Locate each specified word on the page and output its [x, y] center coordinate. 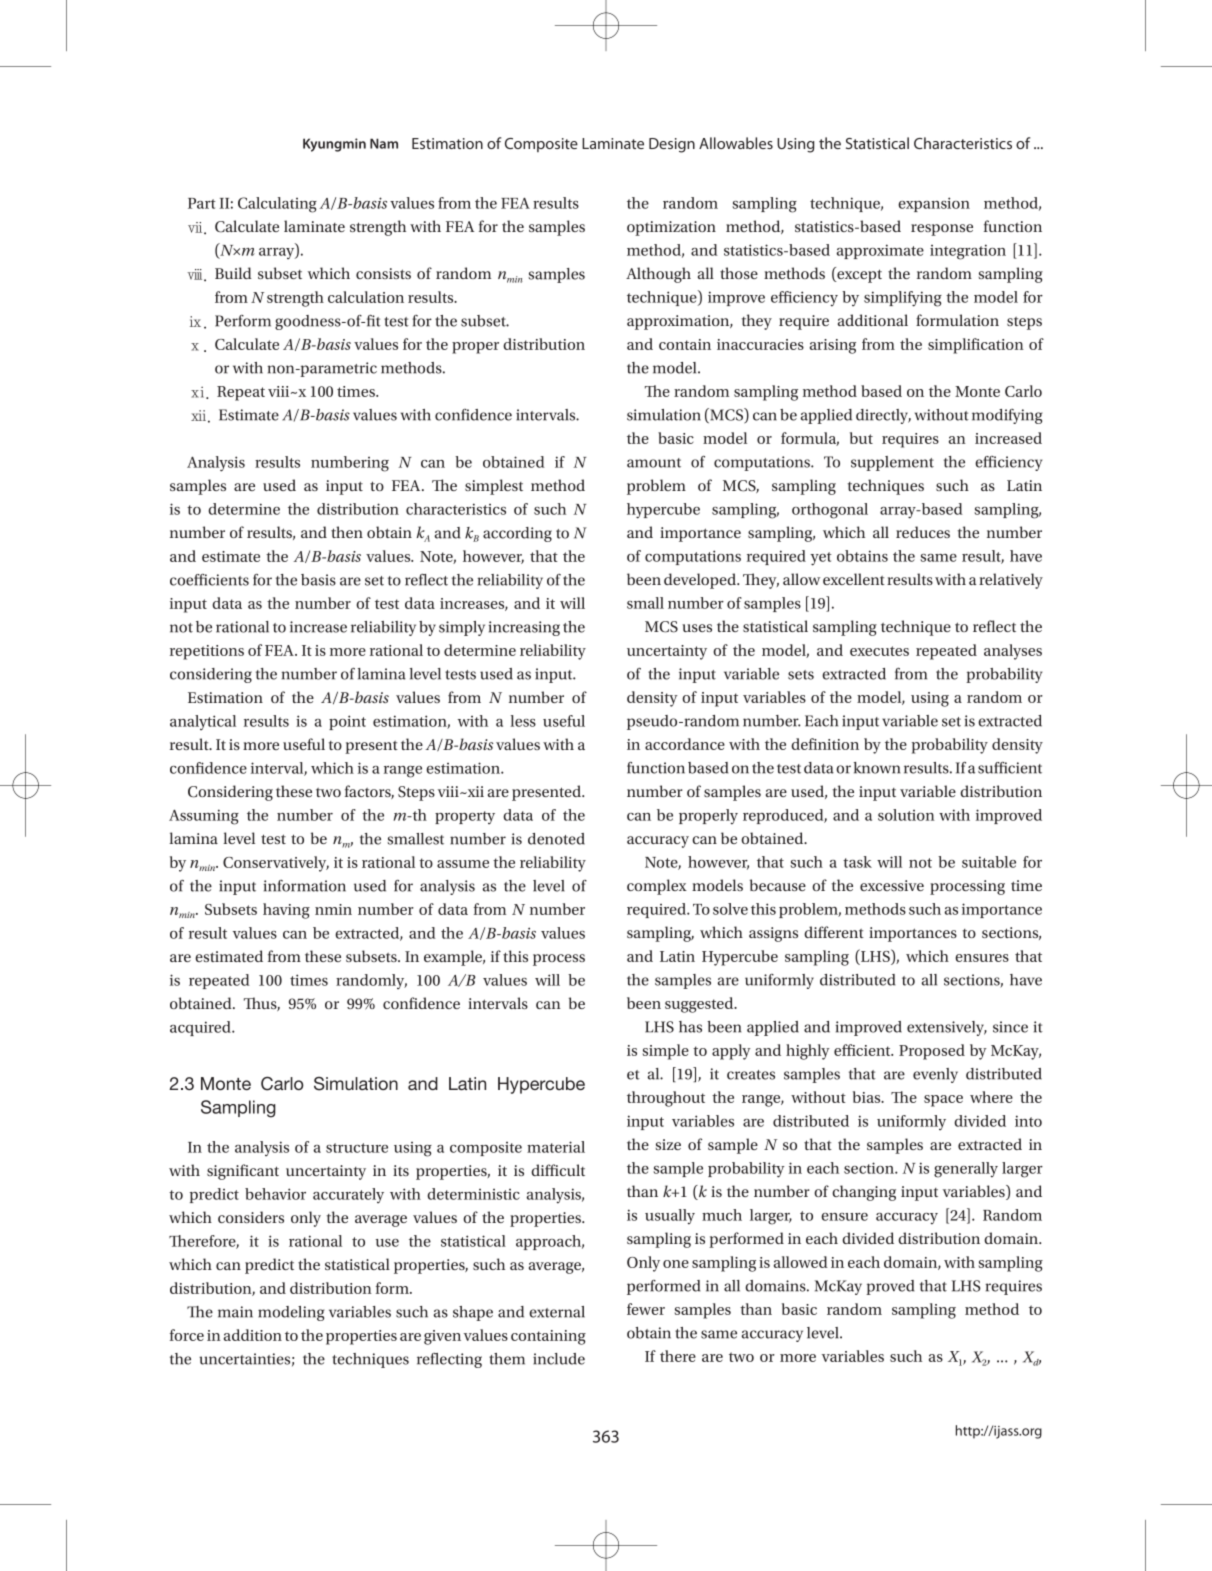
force [187, 1335]
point [347, 722]
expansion [934, 204]
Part [202, 203]
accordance [685, 744]
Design [672, 145]
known [877, 768]
